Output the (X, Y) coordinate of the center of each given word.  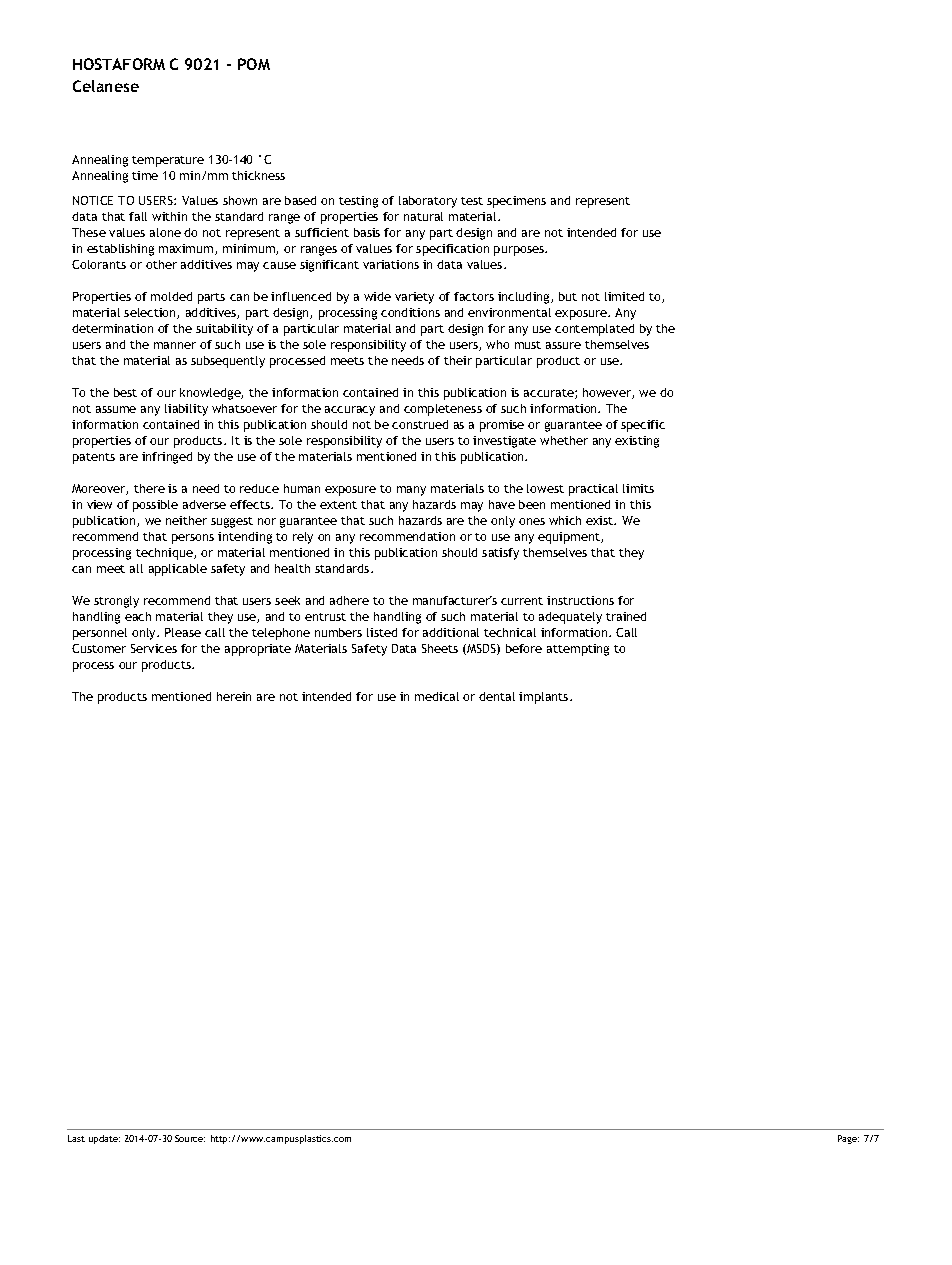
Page (848, 1139)
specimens (516, 202)
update (104, 1139)
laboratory (428, 202)
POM (254, 64)
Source (190, 1138)
